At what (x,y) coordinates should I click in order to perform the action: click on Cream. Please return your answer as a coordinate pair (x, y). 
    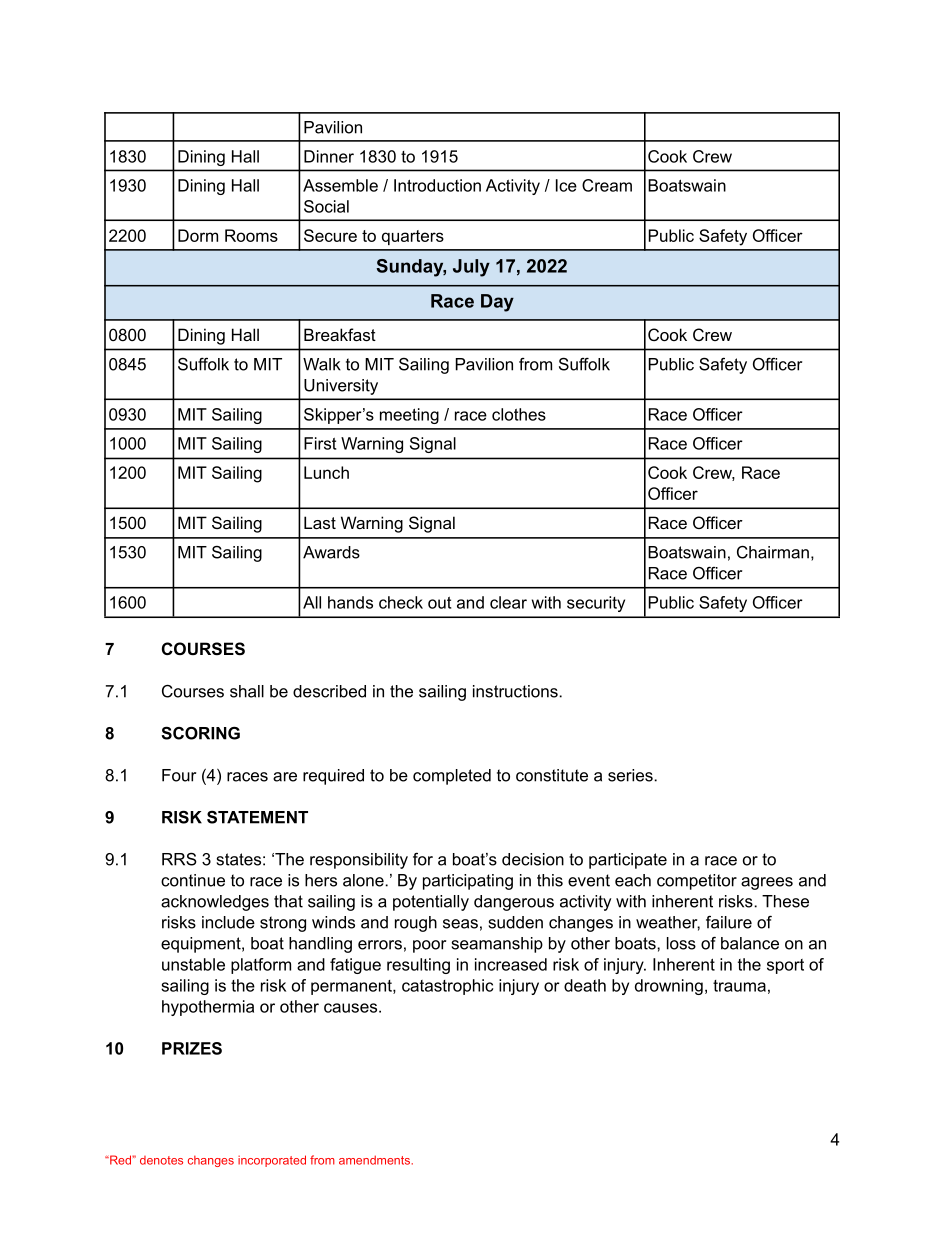
    Looking at the image, I should click on (607, 185).
